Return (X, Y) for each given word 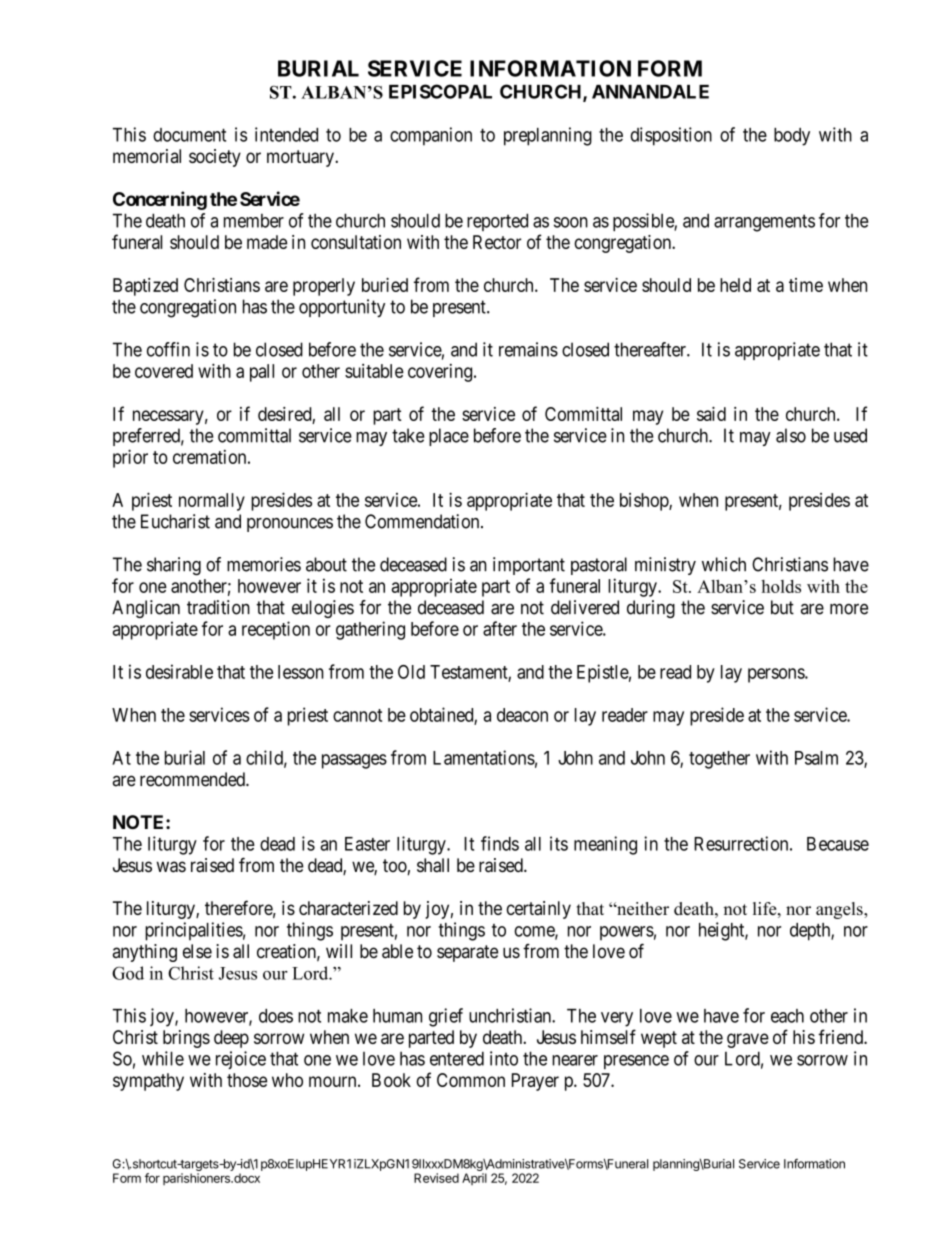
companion (431, 136)
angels (840, 910)
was (171, 867)
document (189, 135)
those (247, 1080)
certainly (538, 910)
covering (441, 373)
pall (262, 373)
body (792, 137)
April (474, 1179)
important (529, 566)
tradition (218, 607)
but (782, 607)
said (711, 414)
